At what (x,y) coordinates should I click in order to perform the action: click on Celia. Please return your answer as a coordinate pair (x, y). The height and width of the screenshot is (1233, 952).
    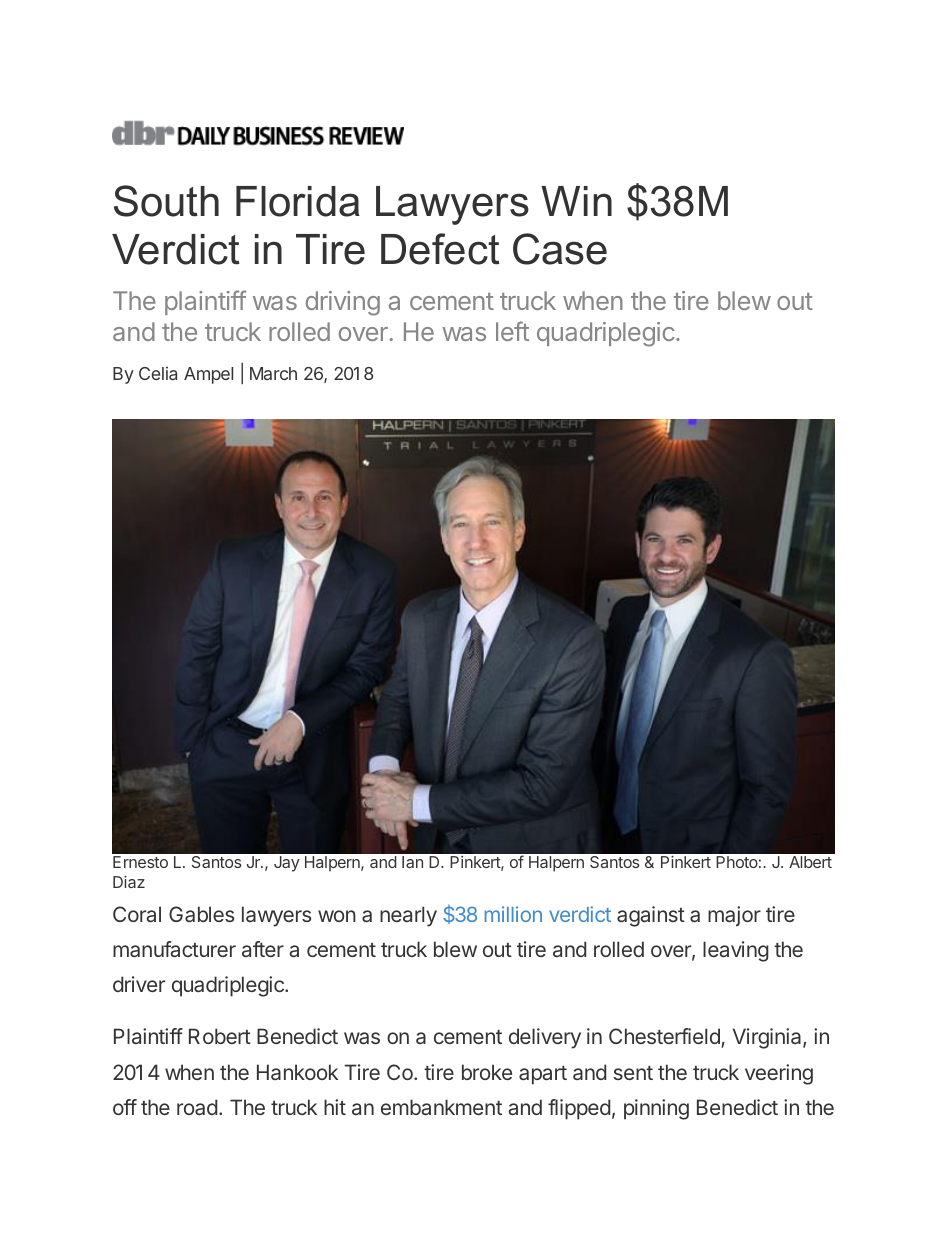
    Looking at the image, I should click on (158, 373).
